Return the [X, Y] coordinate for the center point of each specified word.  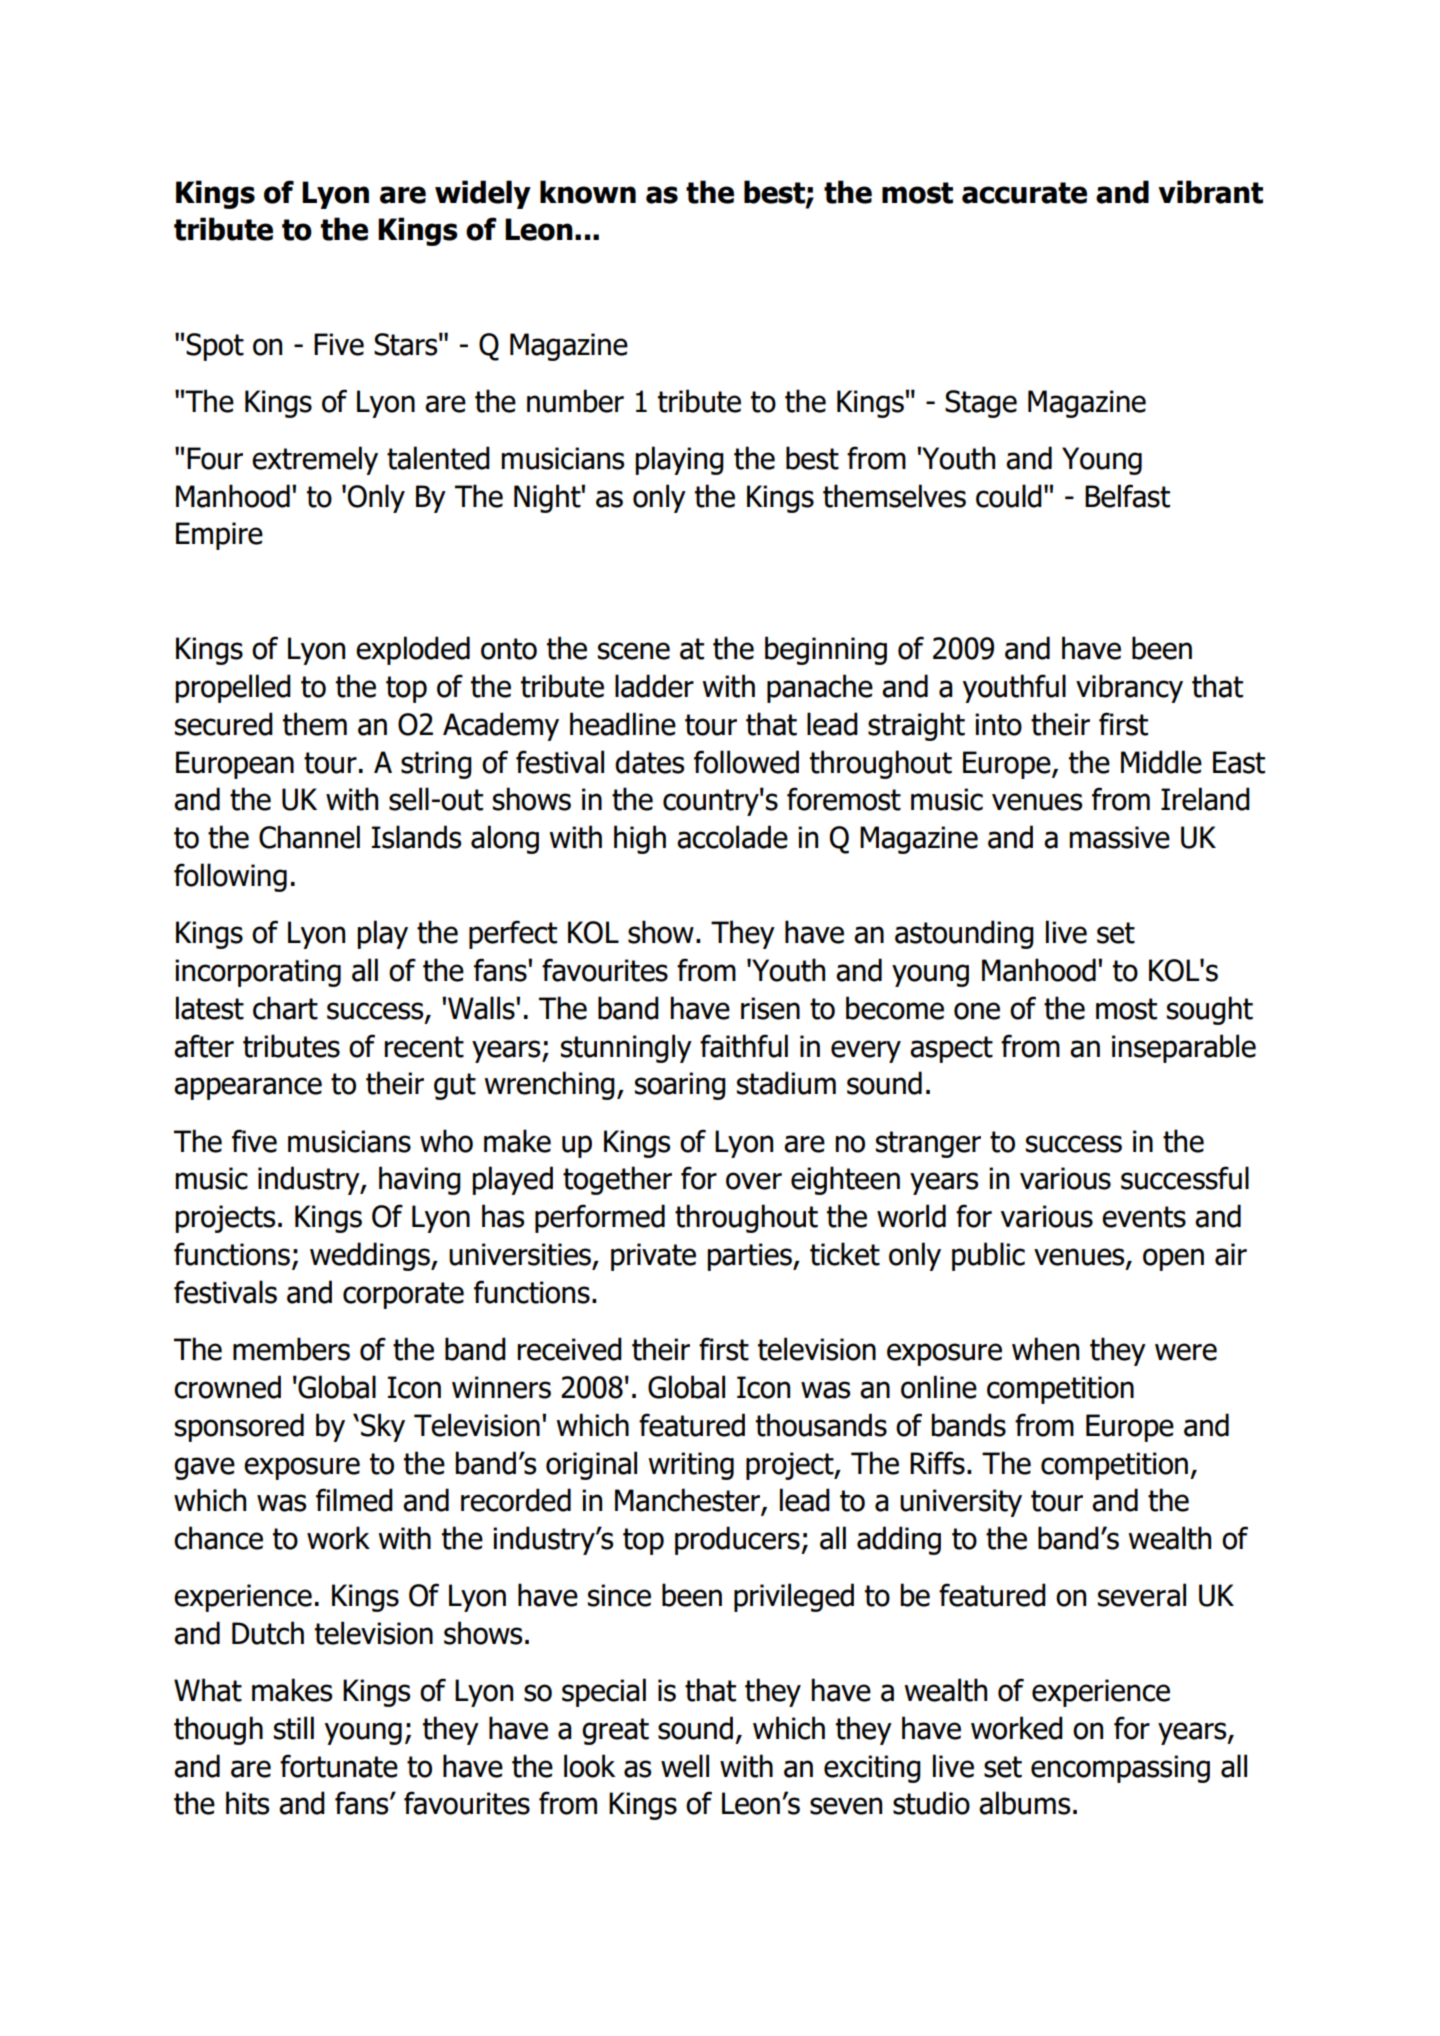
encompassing [1120, 1769]
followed [746, 762]
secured [224, 724]
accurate [1024, 193]
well [685, 1766]
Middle [1161, 762]
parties [750, 1257]
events [1144, 1217]
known [588, 192]
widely [483, 194]
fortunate [339, 1766]
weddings [371, 1256]
